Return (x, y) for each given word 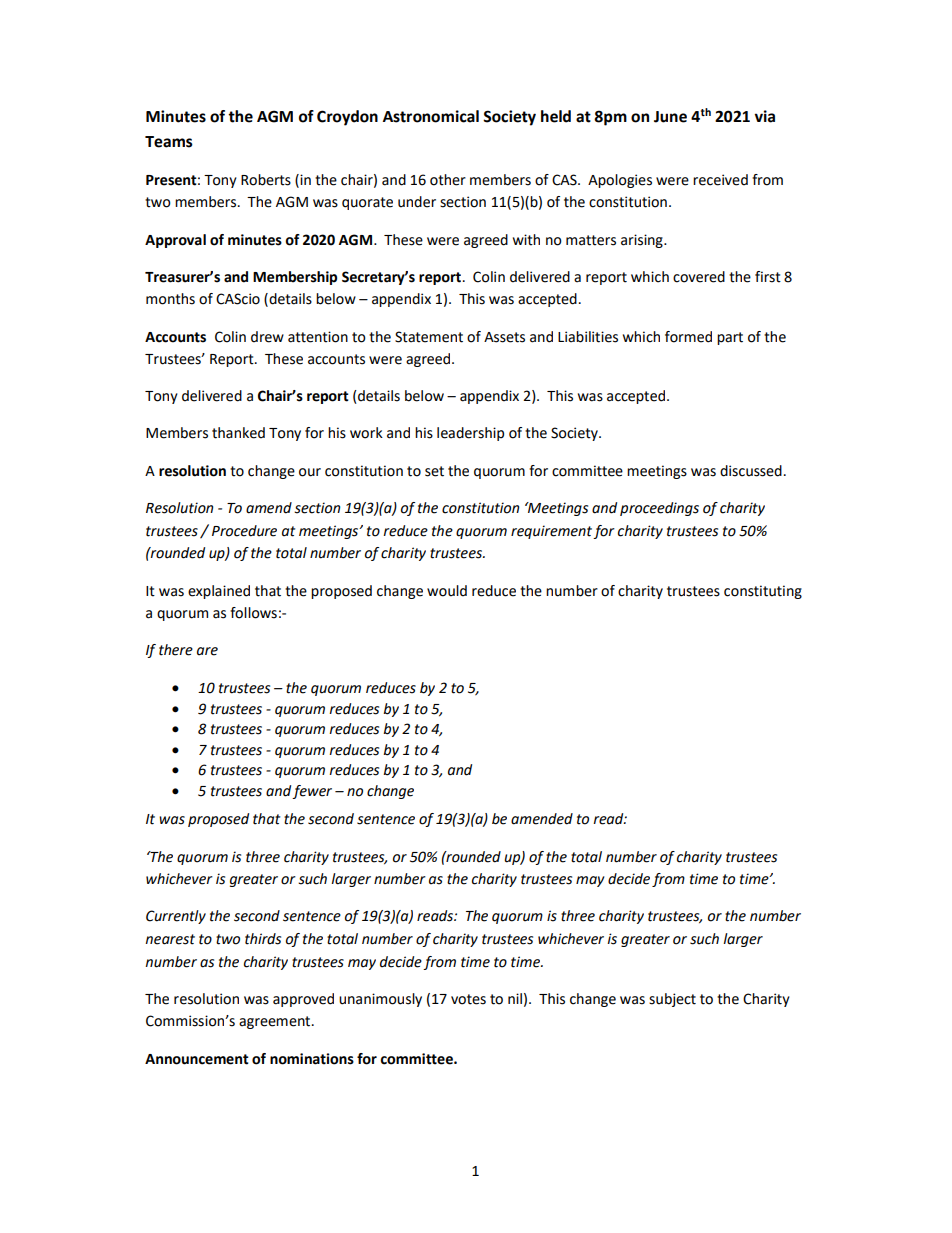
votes (468, 999)
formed (688, 337)
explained (219, 592)
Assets (504, 337)
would (447, 591)
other (448, 180)
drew (267, 337)
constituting (763, 592)
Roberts (266, 180)
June (670, 117)
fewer (312, 792)
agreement (276, 1022)
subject (672, 1000)
